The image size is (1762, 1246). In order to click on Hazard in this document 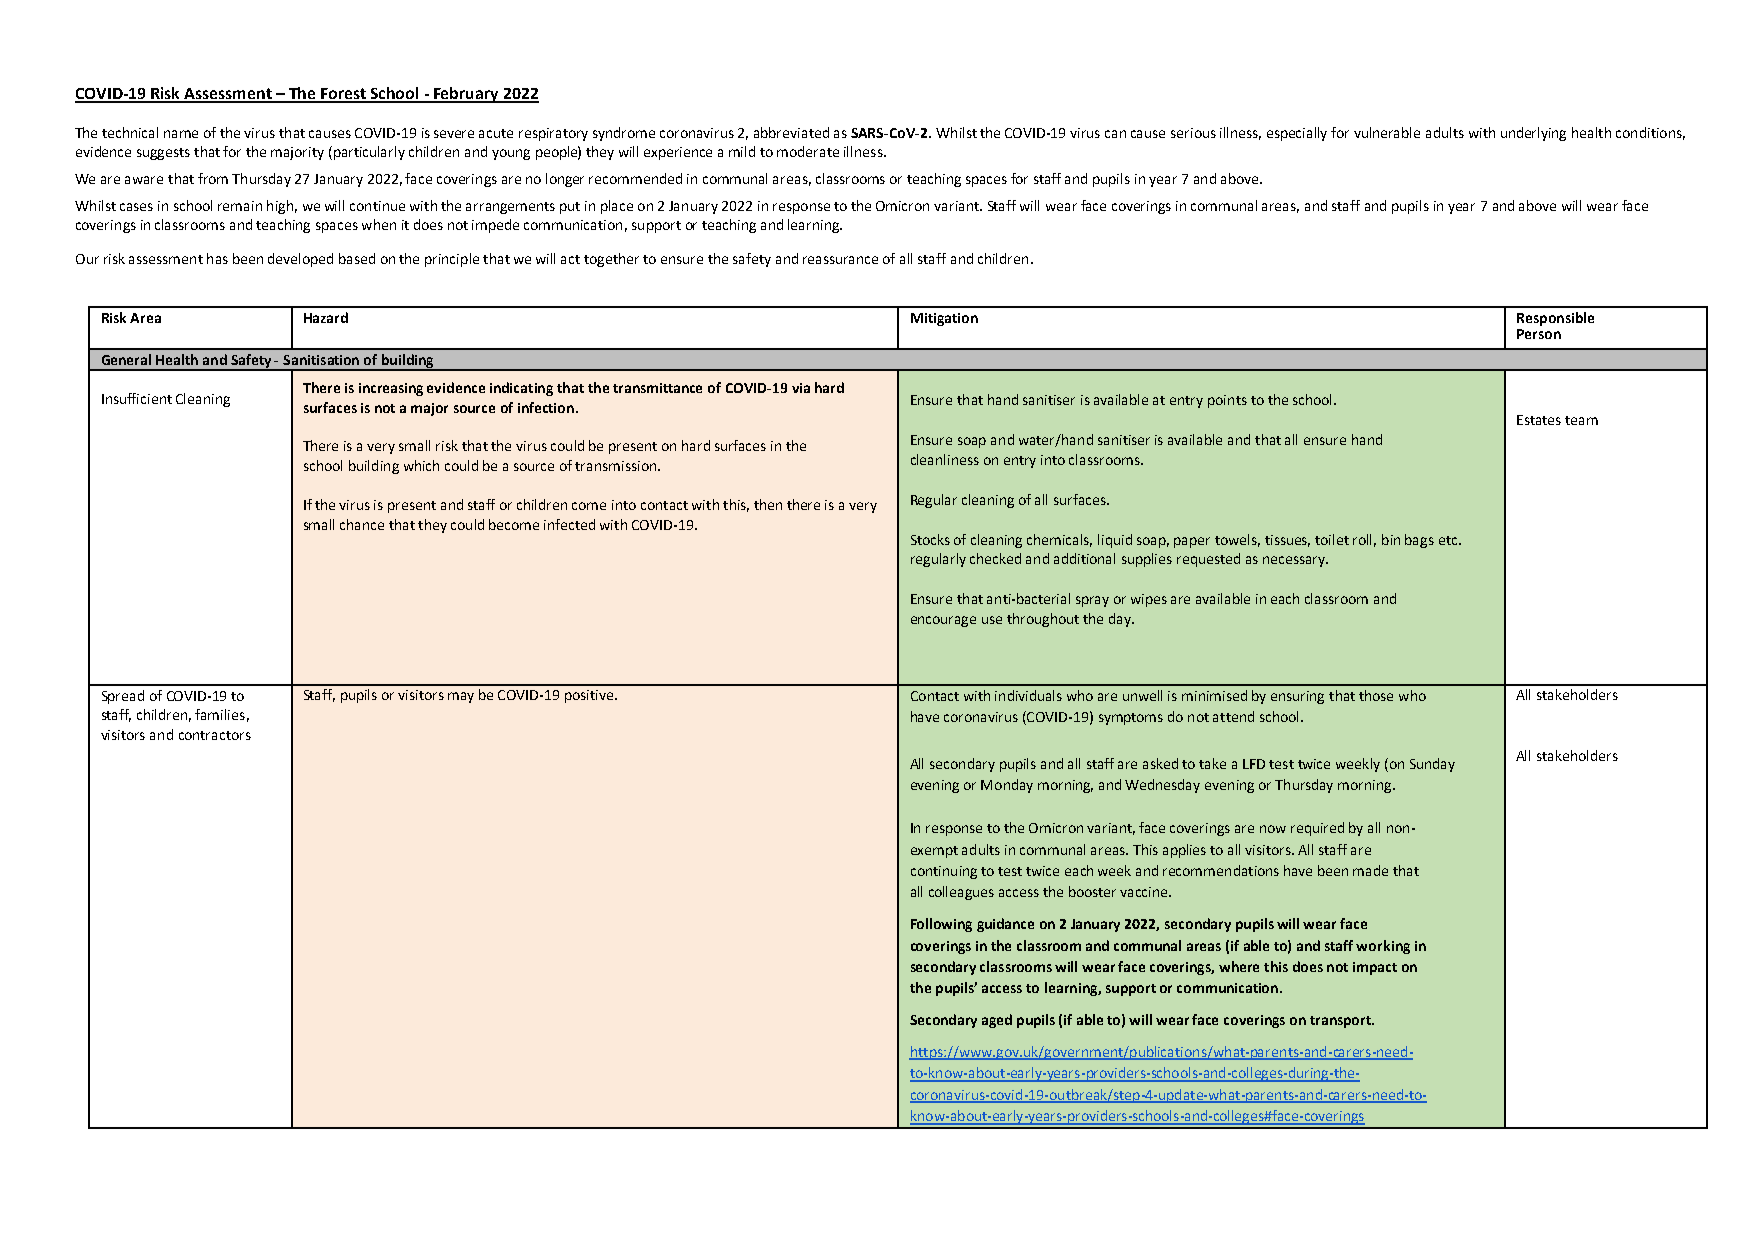, I will do `click(326, 317)`.
